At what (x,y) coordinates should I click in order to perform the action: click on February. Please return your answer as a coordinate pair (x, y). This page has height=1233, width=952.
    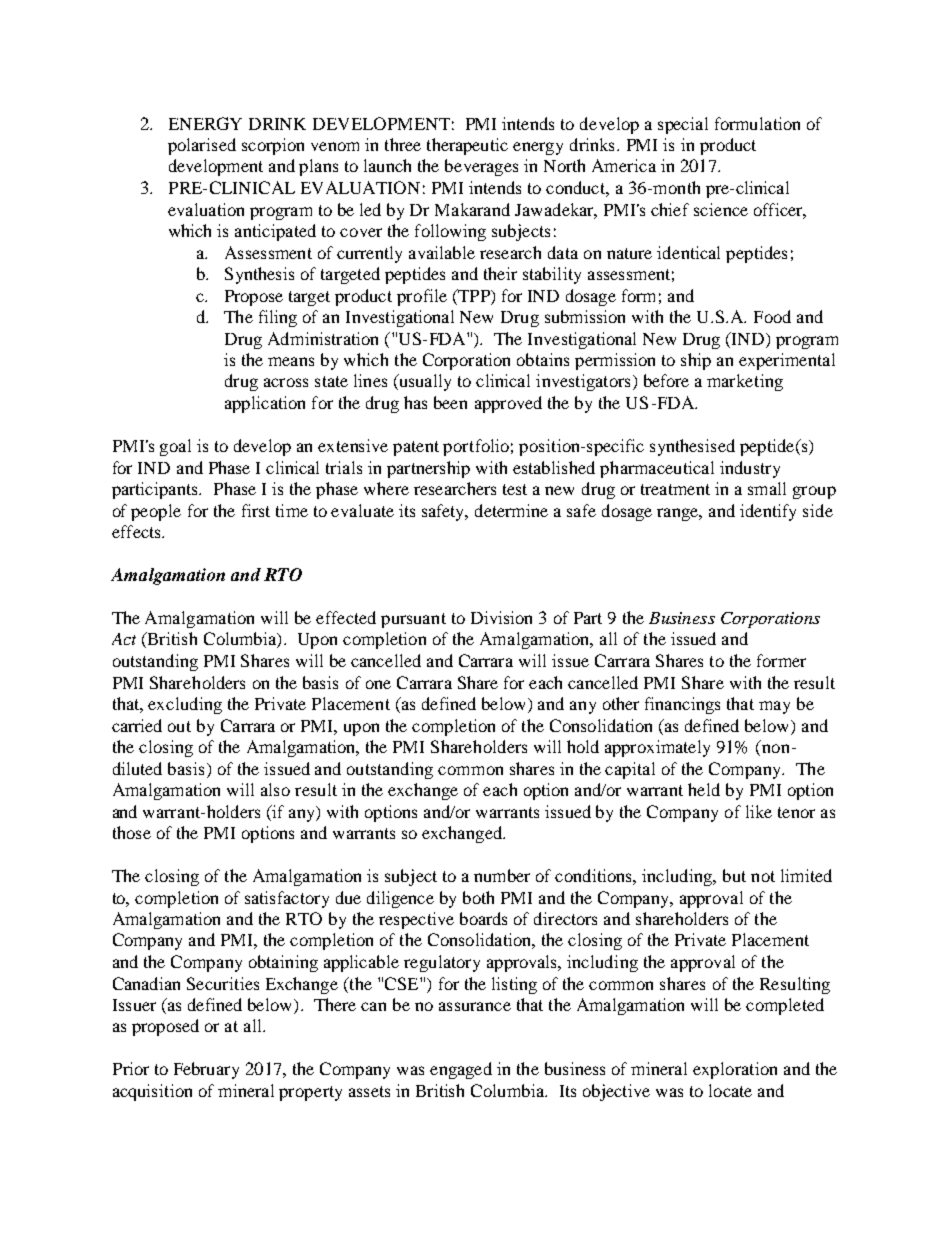
    Looking at the image, I should click on (206, 1070).
